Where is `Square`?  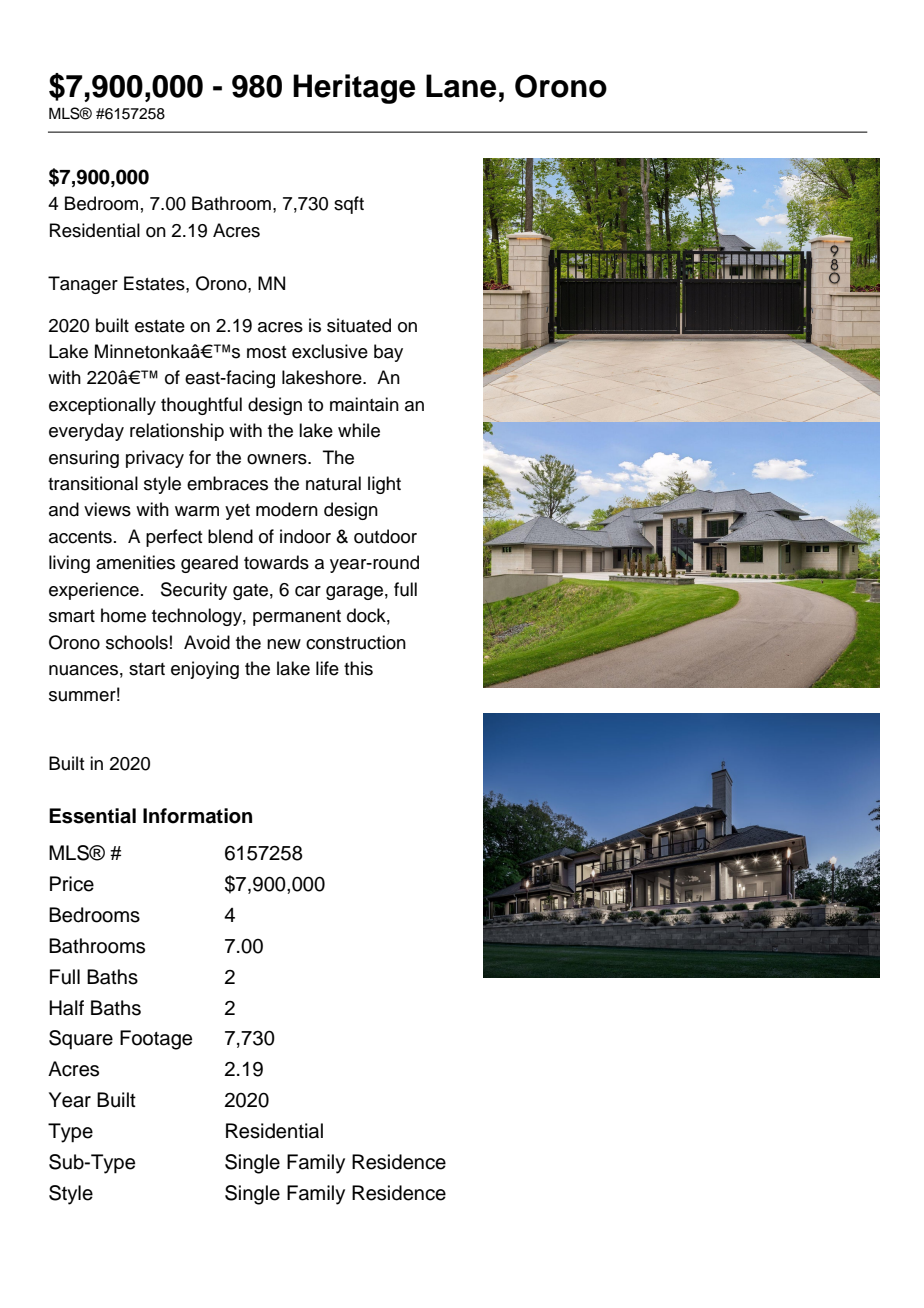 Square is located at coordinates (81, 1040).
